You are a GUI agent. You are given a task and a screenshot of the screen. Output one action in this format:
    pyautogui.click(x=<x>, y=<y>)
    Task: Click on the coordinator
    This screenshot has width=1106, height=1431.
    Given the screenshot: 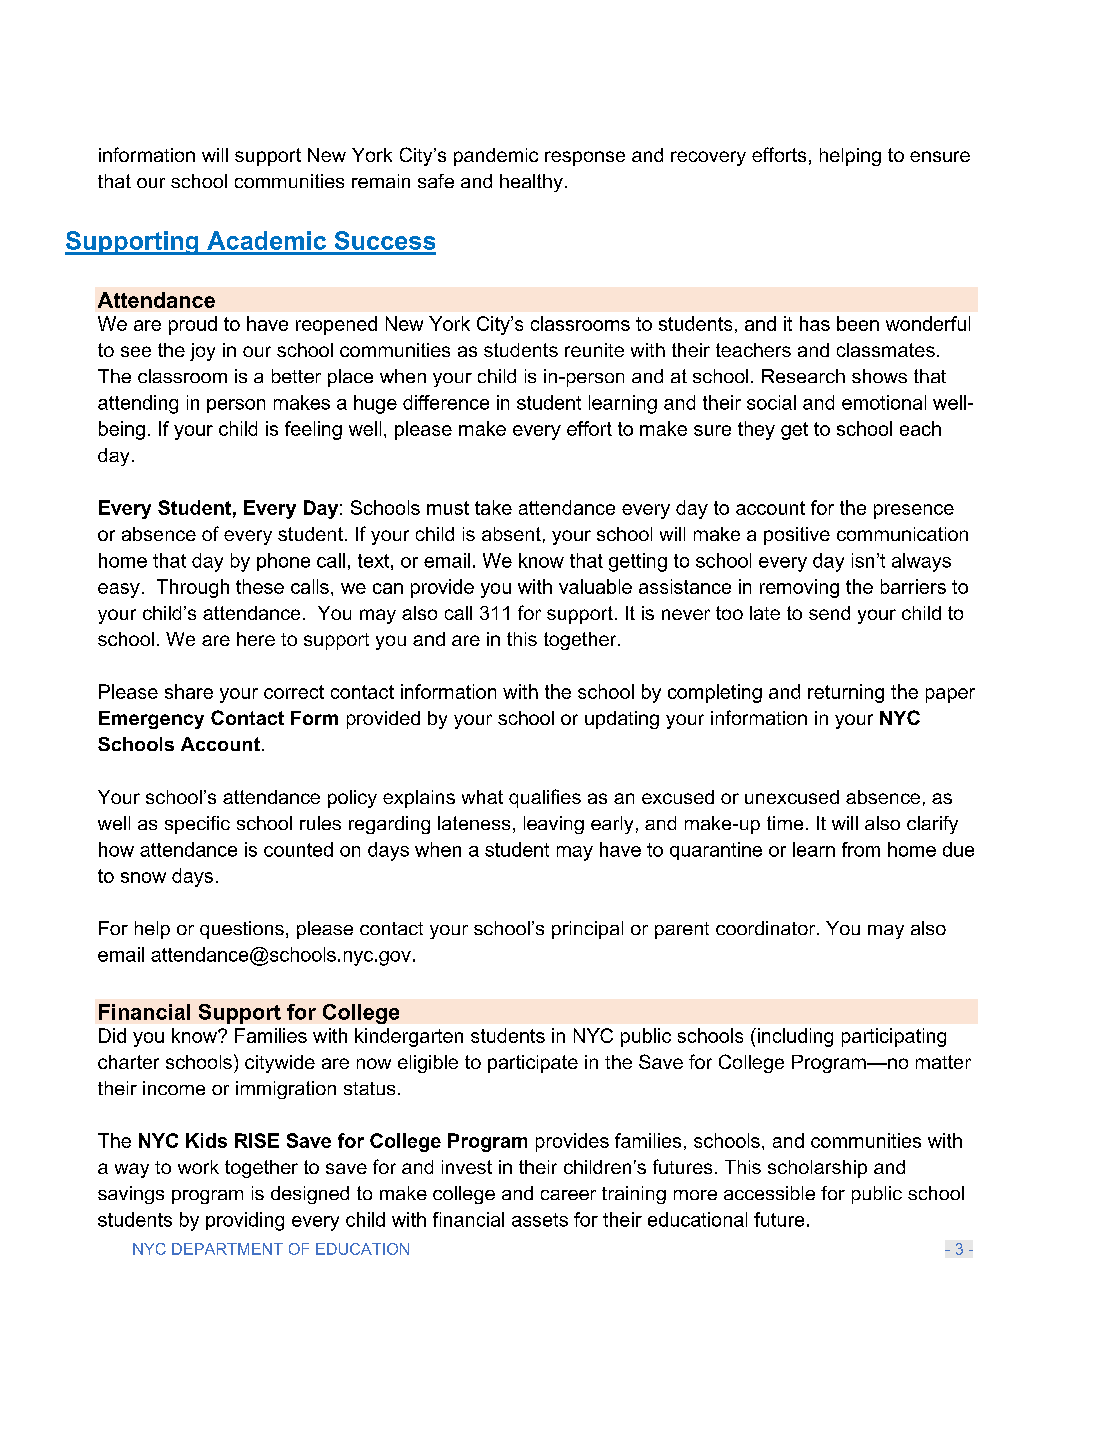 What is the action you would take?
    pyautogui.click(x=767, y=928)
